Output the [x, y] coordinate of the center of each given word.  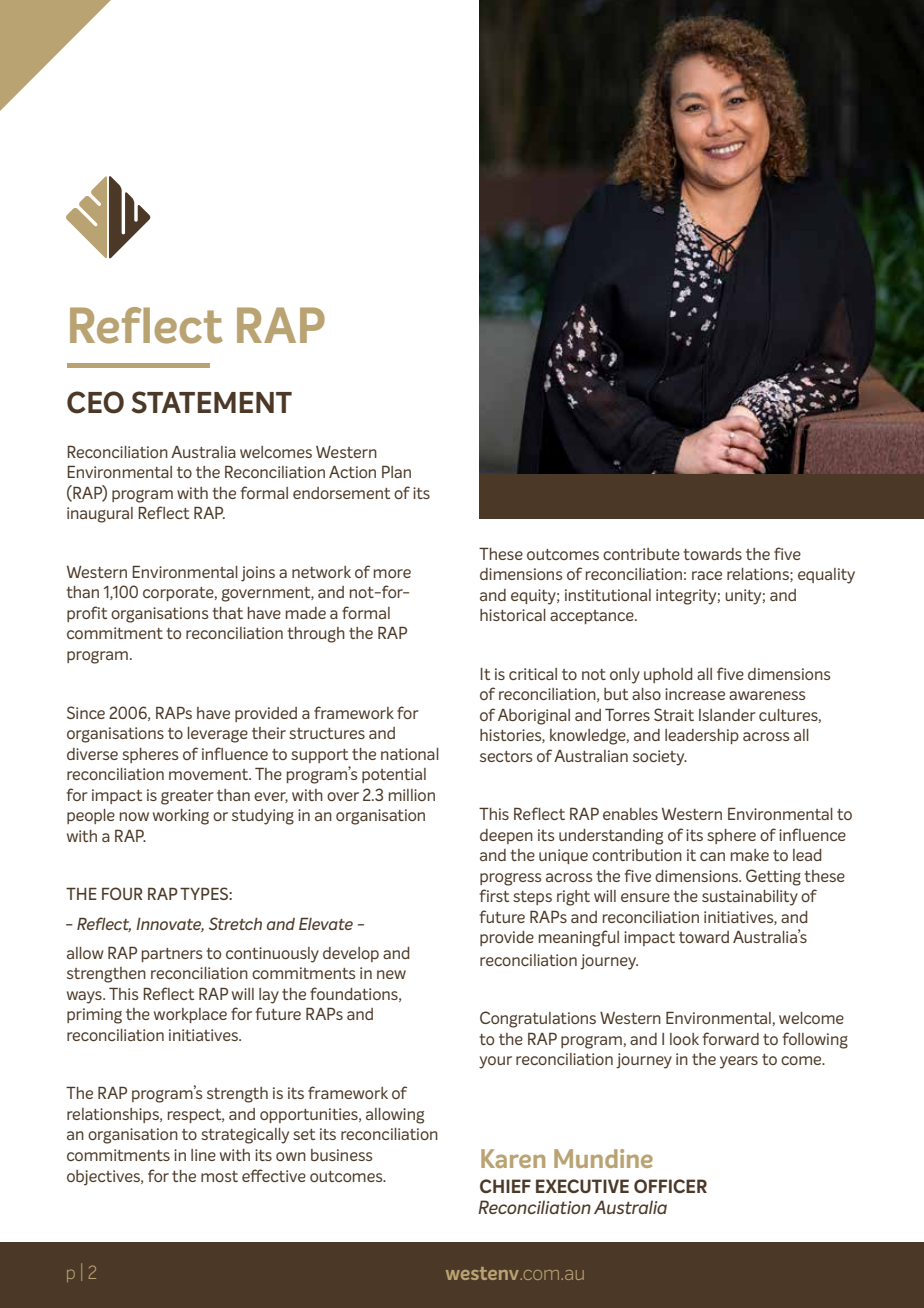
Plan [396, 472]
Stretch [235, 923]
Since [86, 712]
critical [533, 674]
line [203, 1155]
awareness [767, 695]
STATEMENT [212, 402]
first [494, 895]
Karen [513, 1158]
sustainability [750, 898]
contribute [641, 554]
